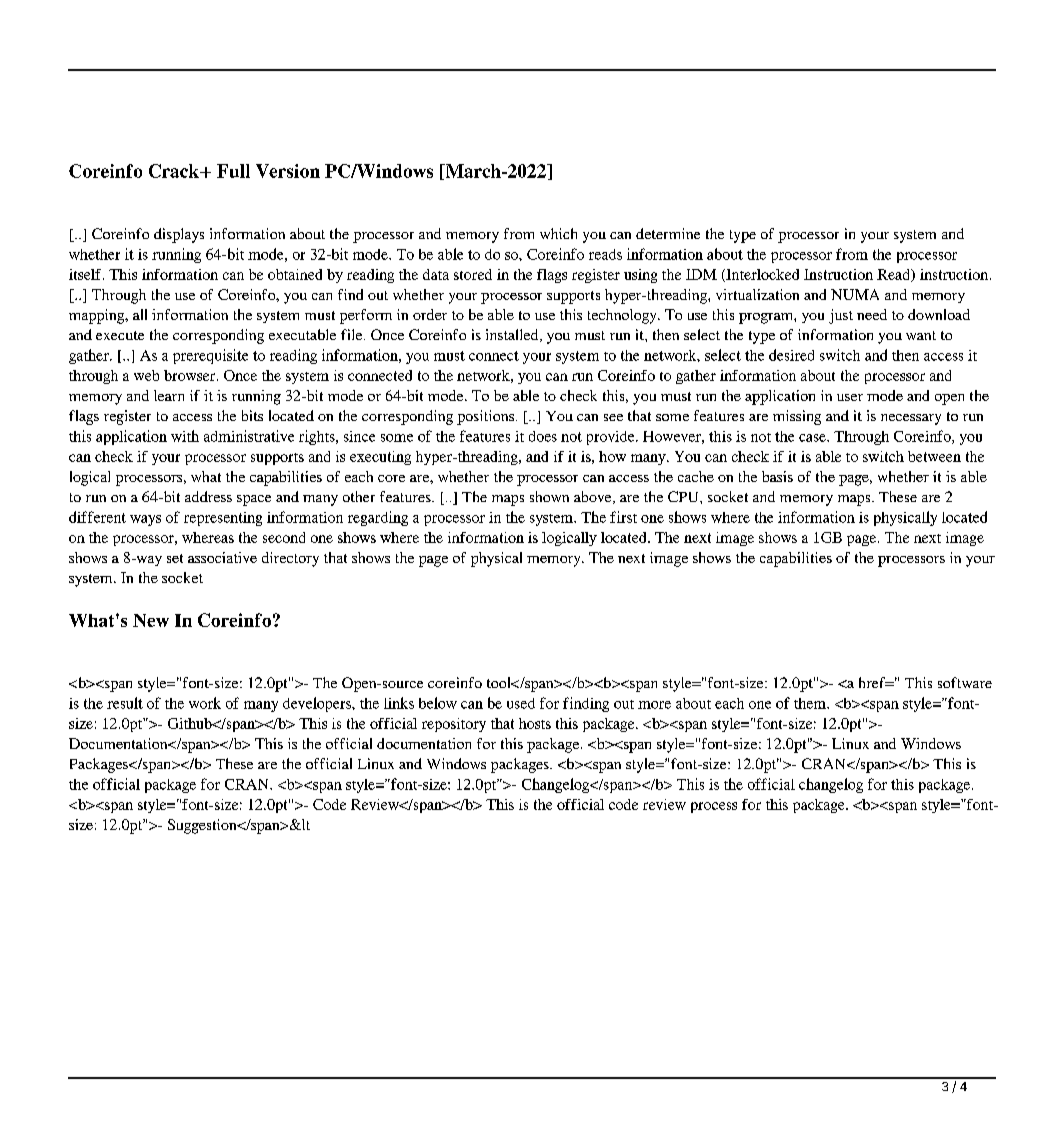 This screenshot has height=1124, width=1064. What do you see at coordinates (513, 335) in the screenshot?
I see `installed` at bounding box center [513, 335].
